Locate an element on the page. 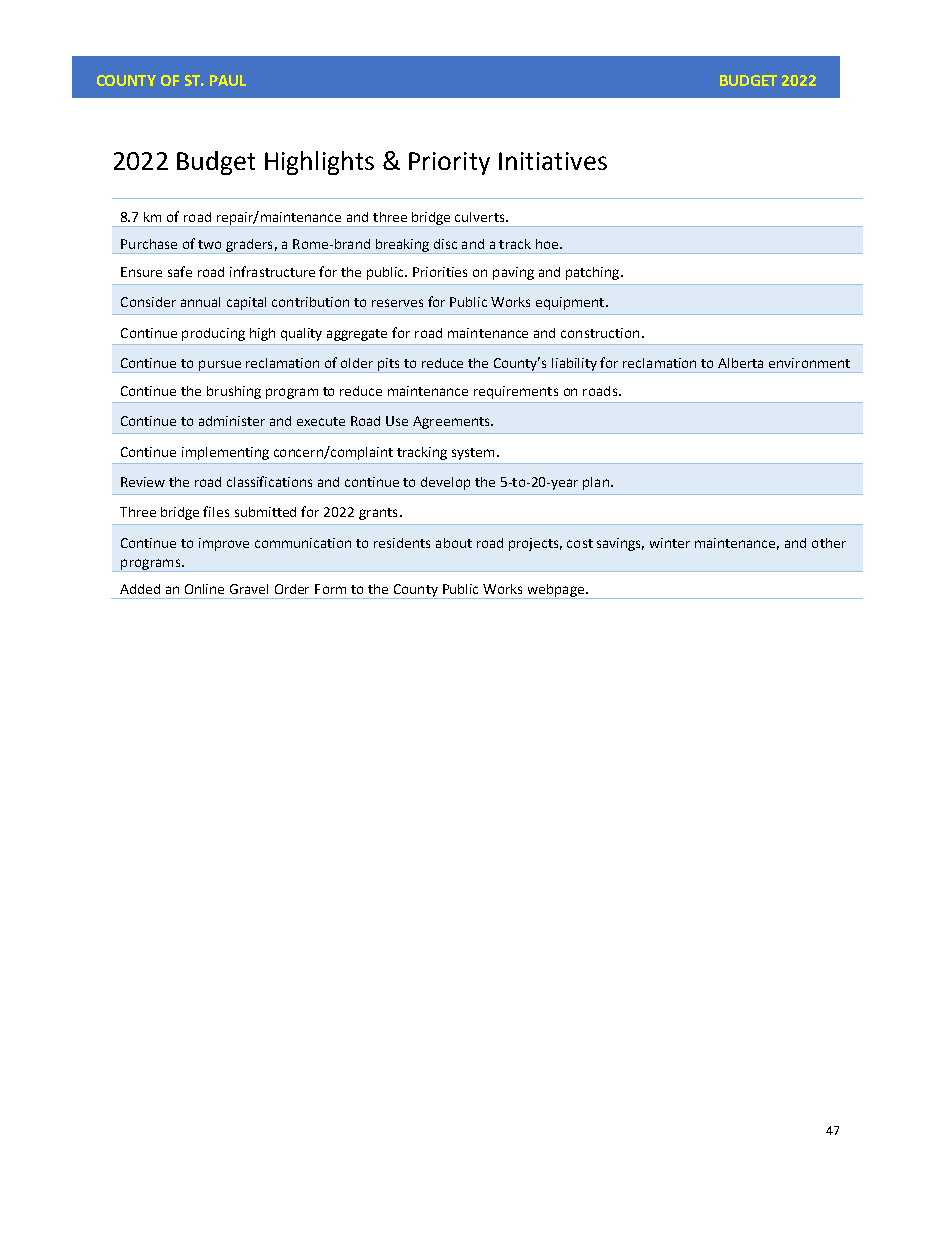 The width and height of the image is (952, 1233). pursue is located at coordinates (220, 366).
